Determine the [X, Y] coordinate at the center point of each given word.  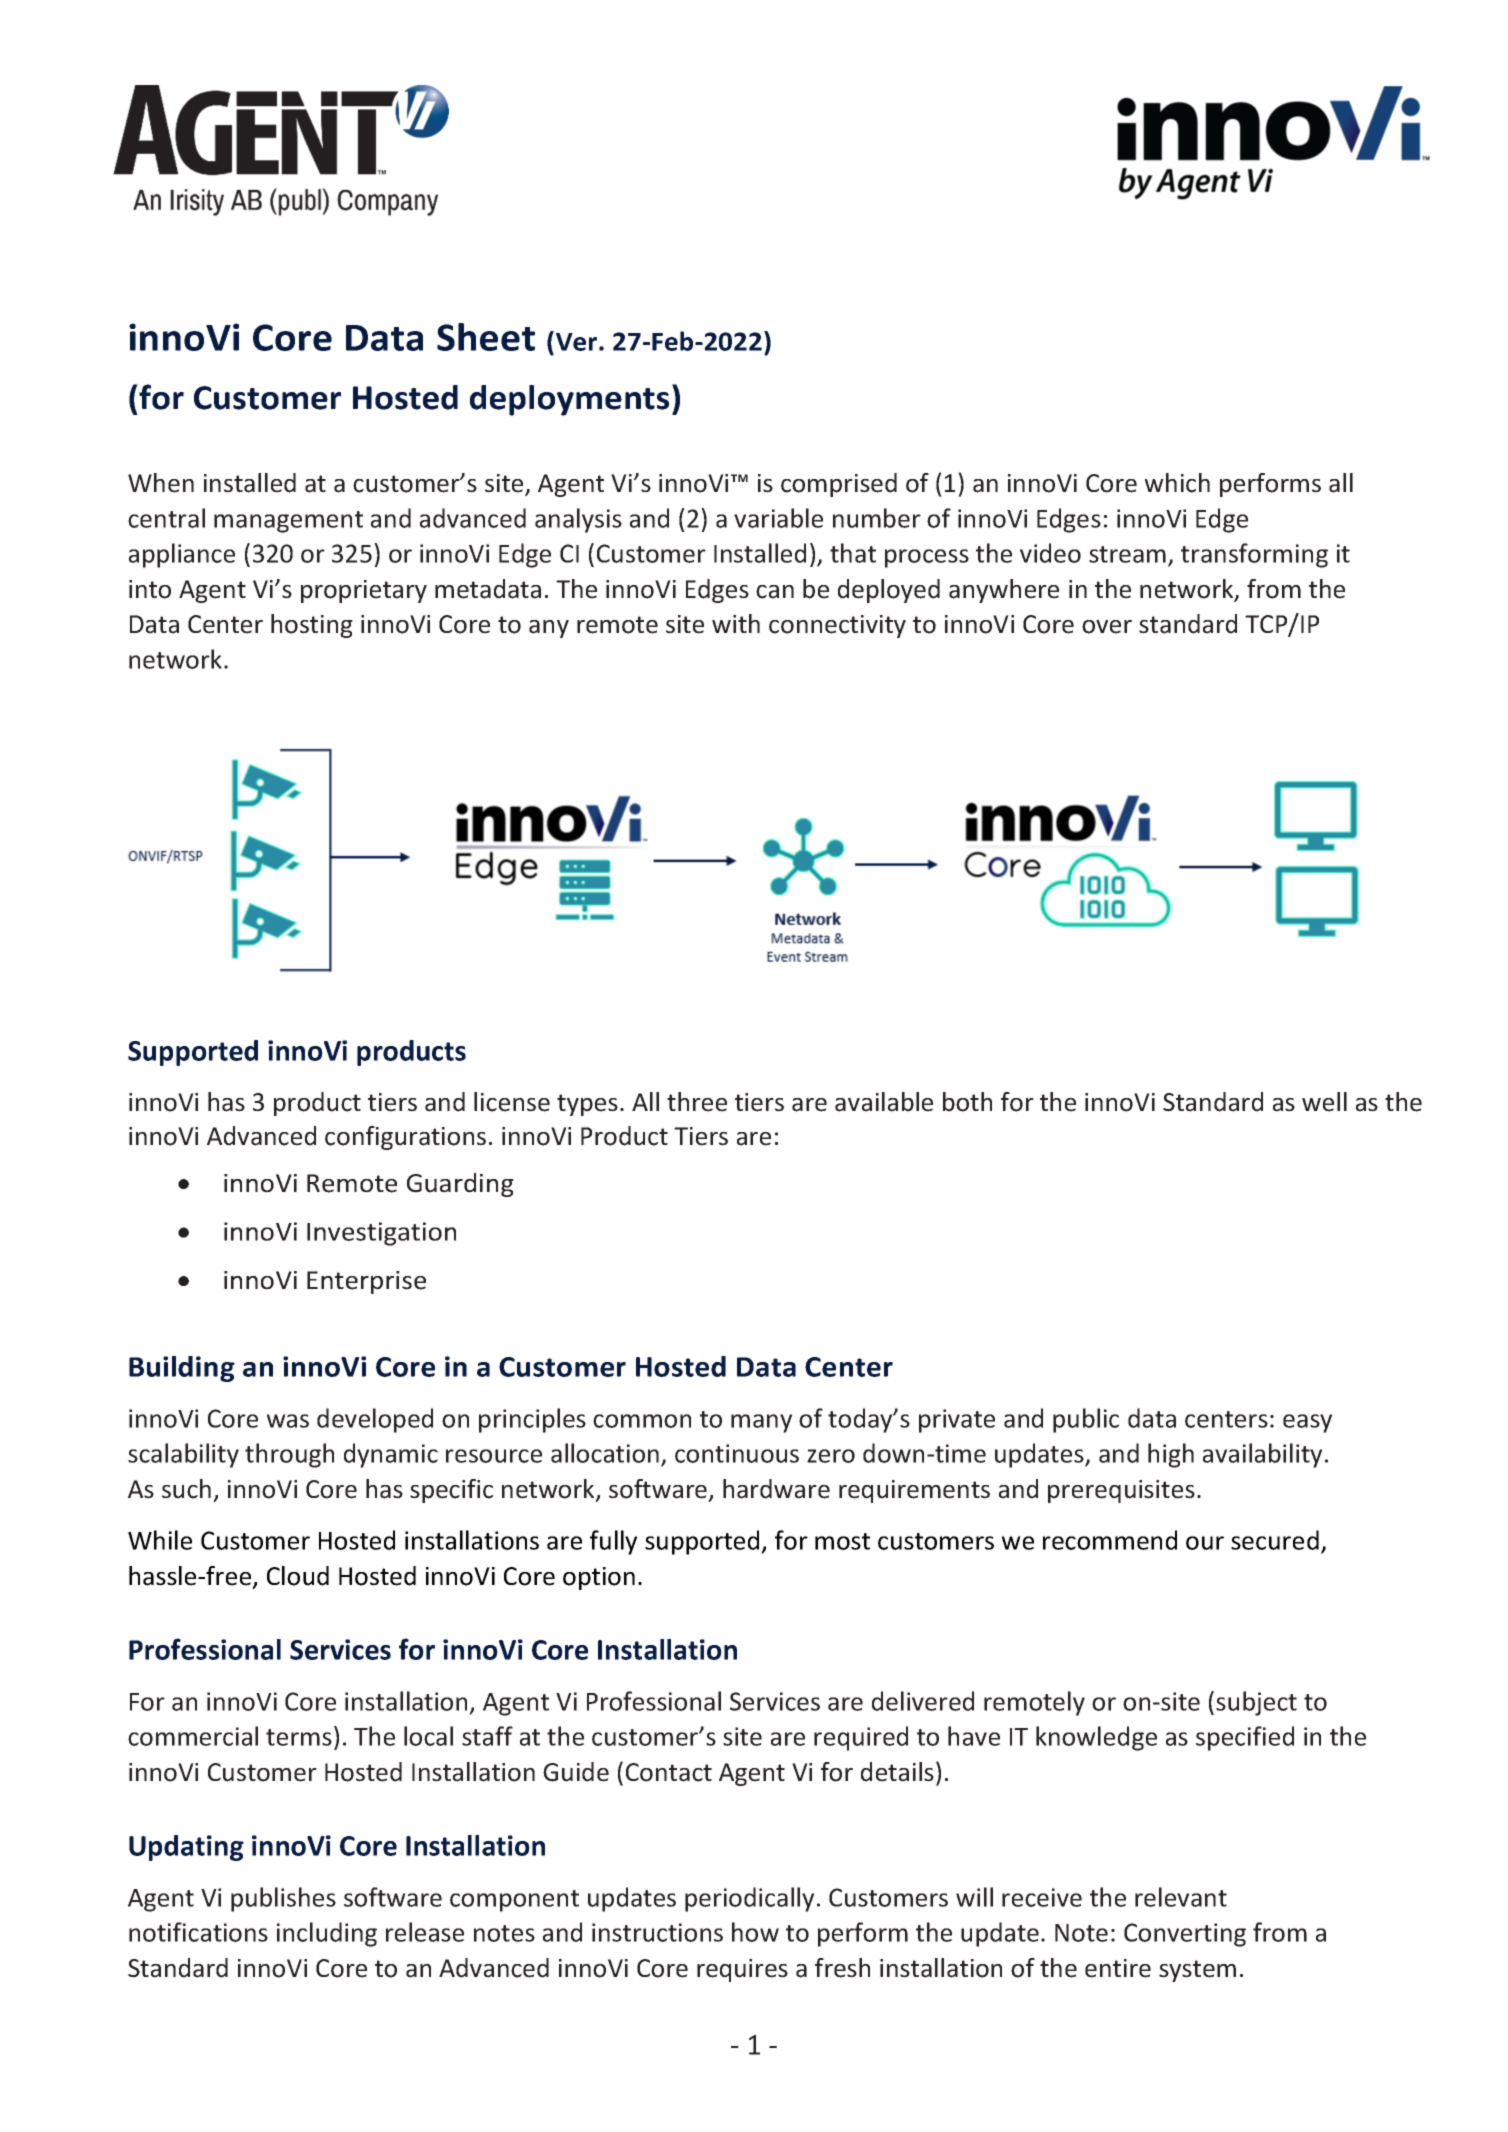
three [697, 1102]
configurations [405, 1138]
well [1324, 1102]
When [161, 483]
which [1177, 483]
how [755, 1932]
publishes [283, 1899]
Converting [1185, 1935]
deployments [569, 400]
